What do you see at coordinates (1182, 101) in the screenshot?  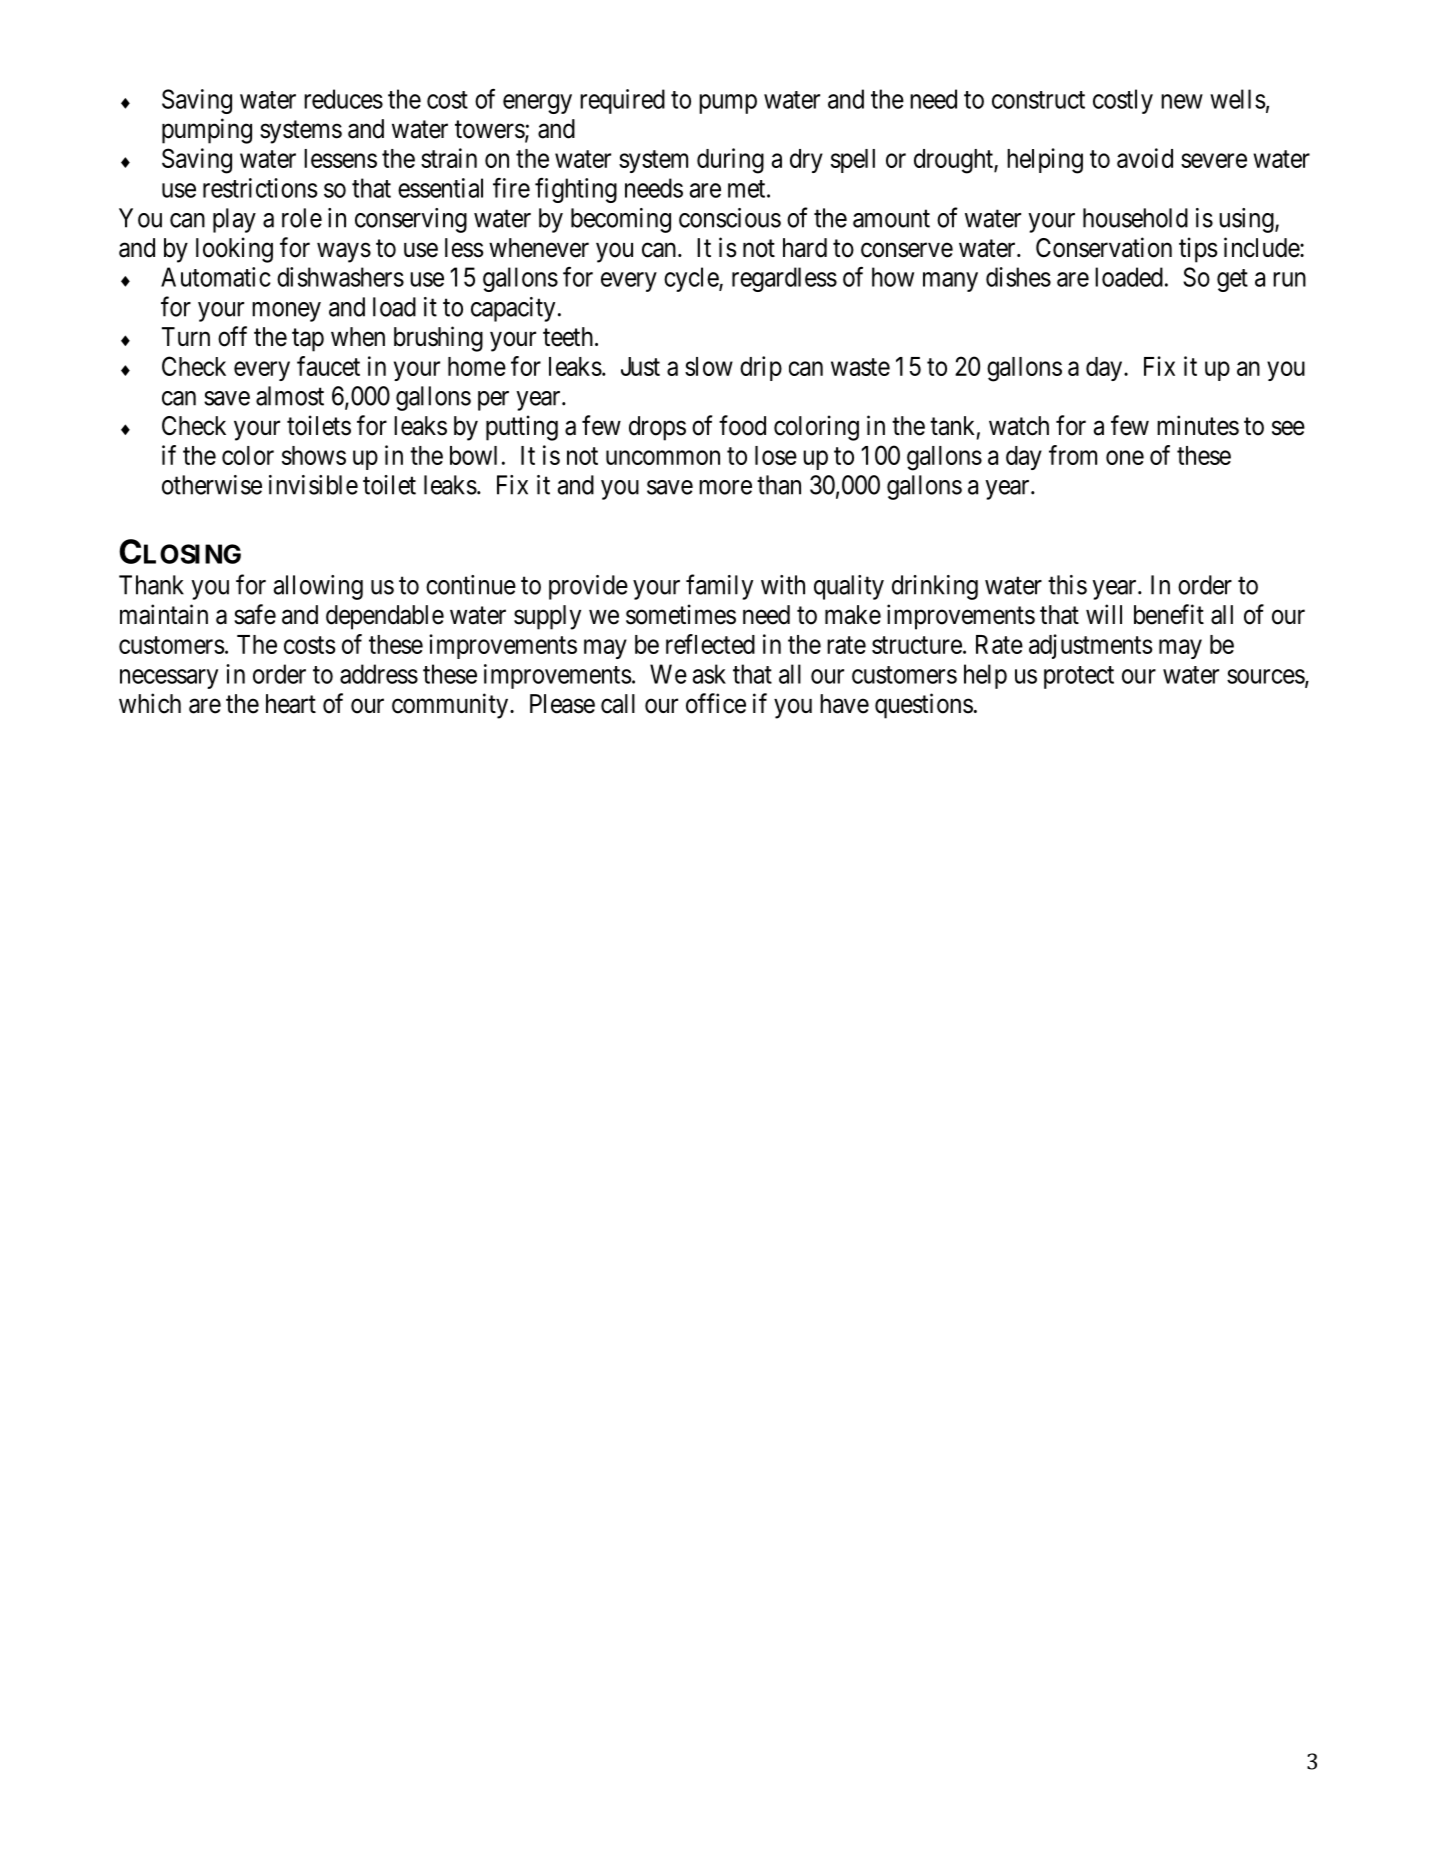 I see `new` at bounding box center [1182, 101].
